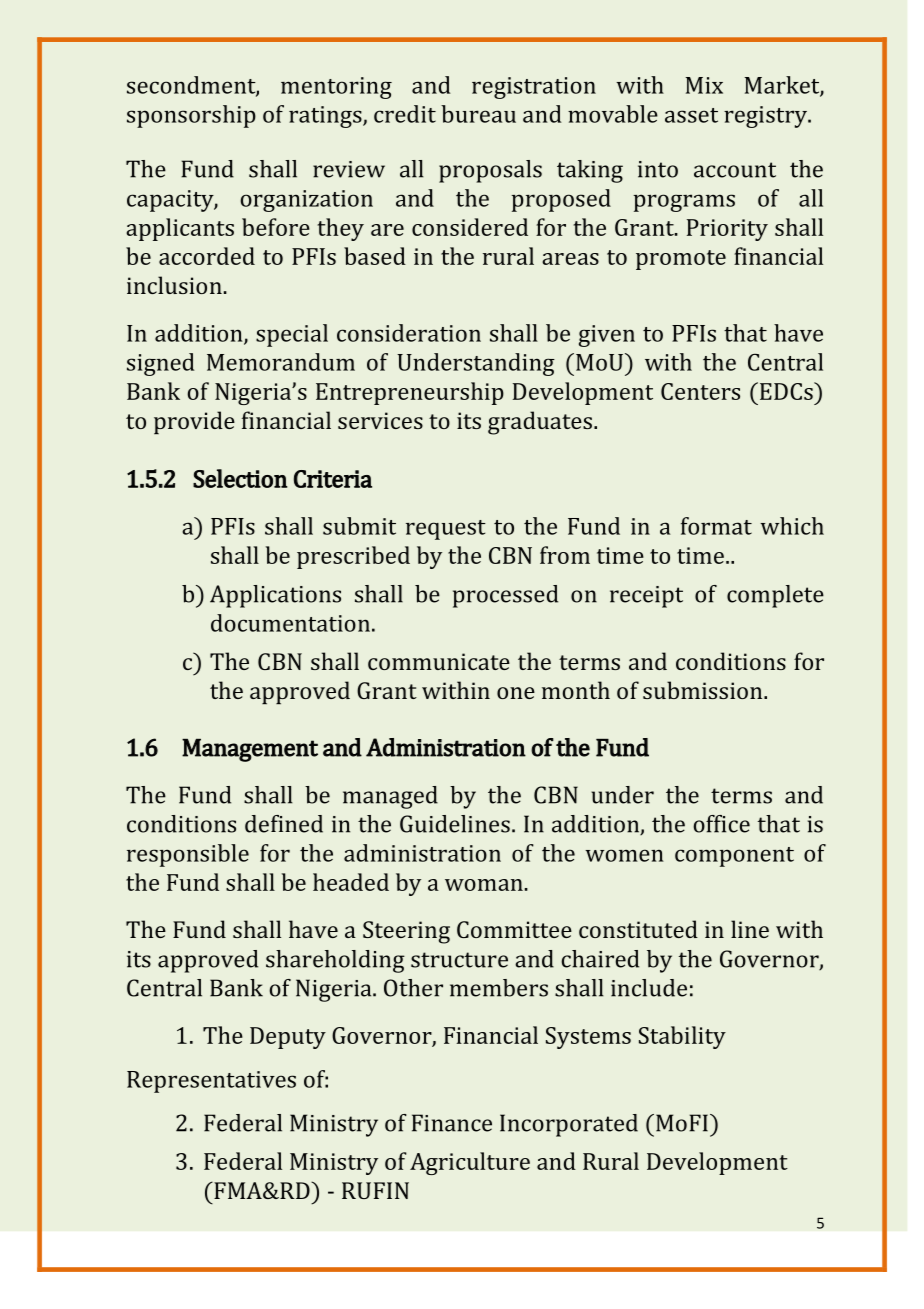  What do you see at coordinates (452, 1123) in the screenshot?
I see `Finance` at bounding box center [452, 1123].
